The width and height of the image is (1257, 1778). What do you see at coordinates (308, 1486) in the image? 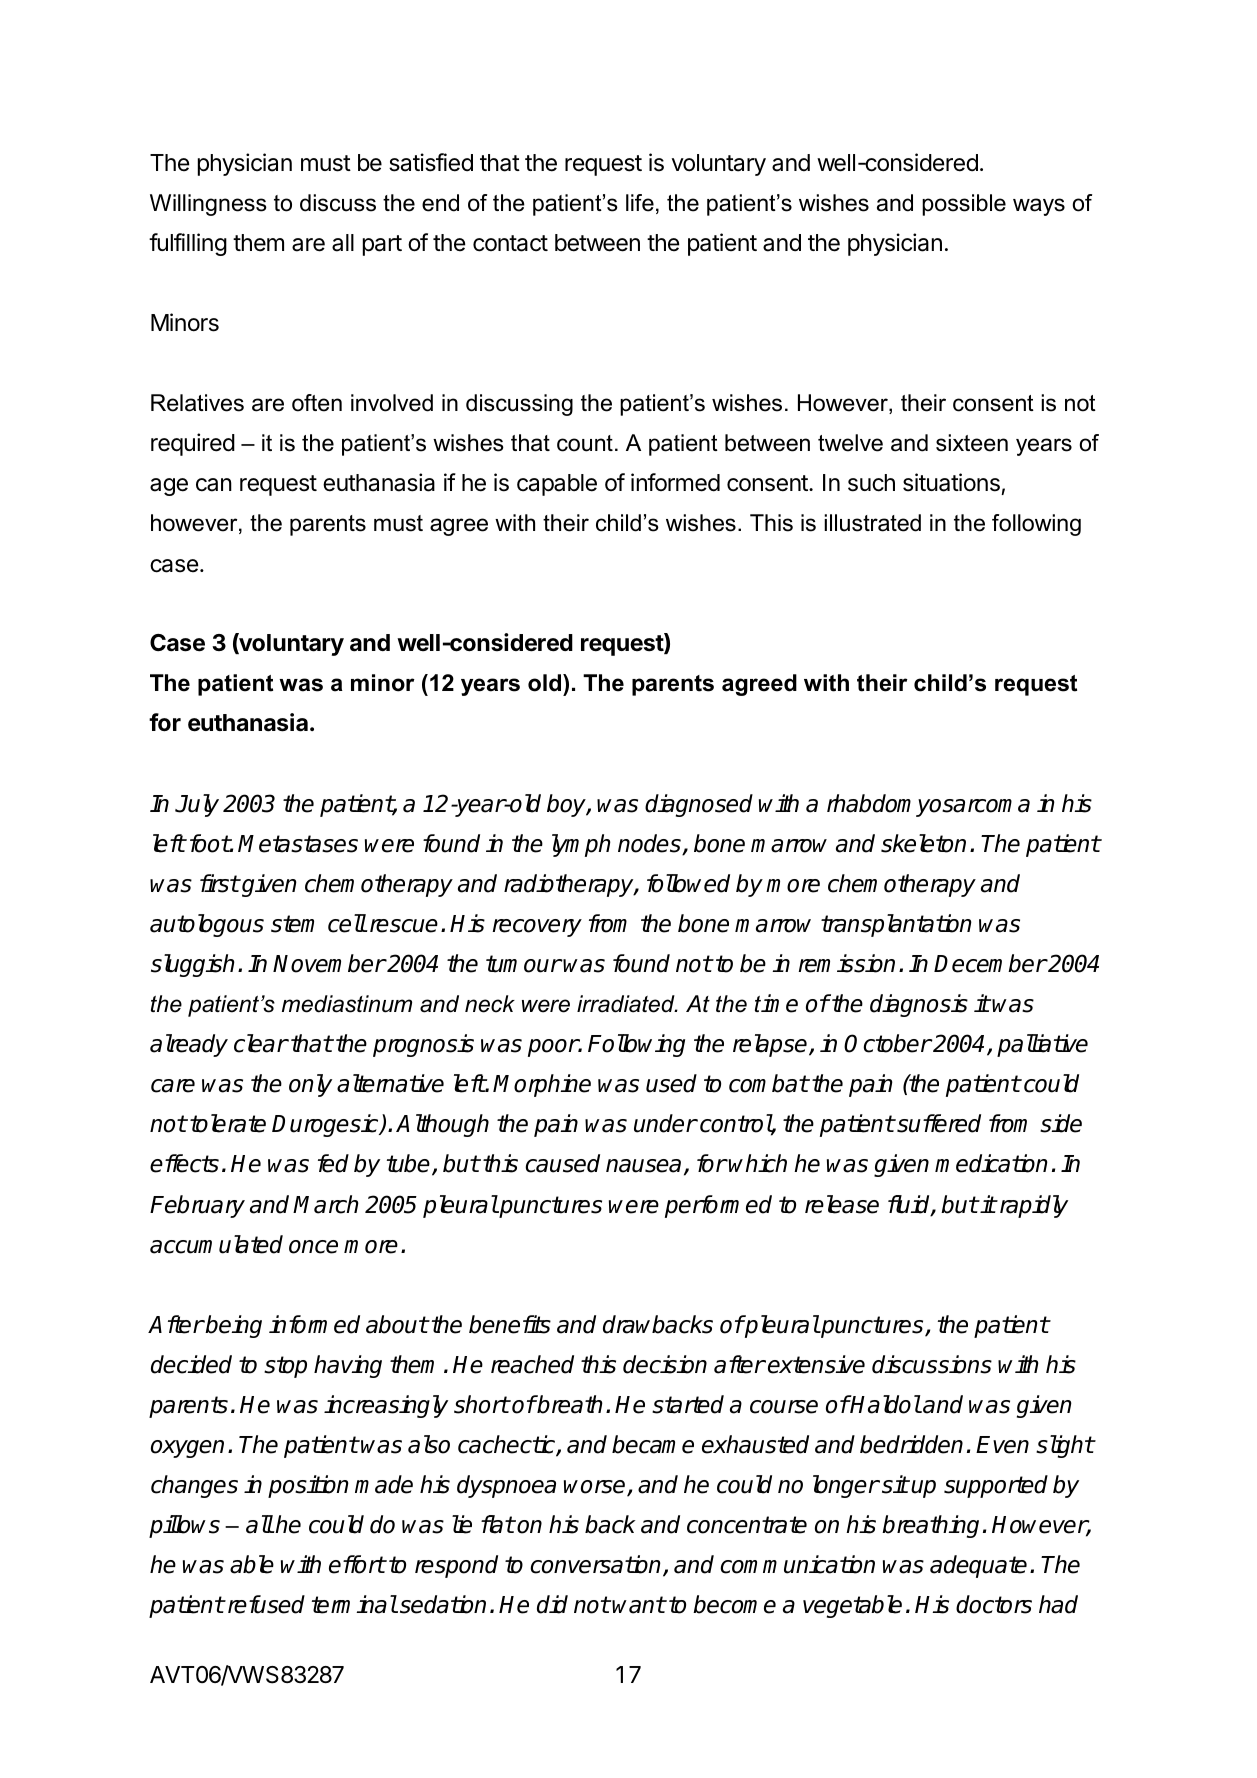
I see `position` at bounding box center [308, 1486].
